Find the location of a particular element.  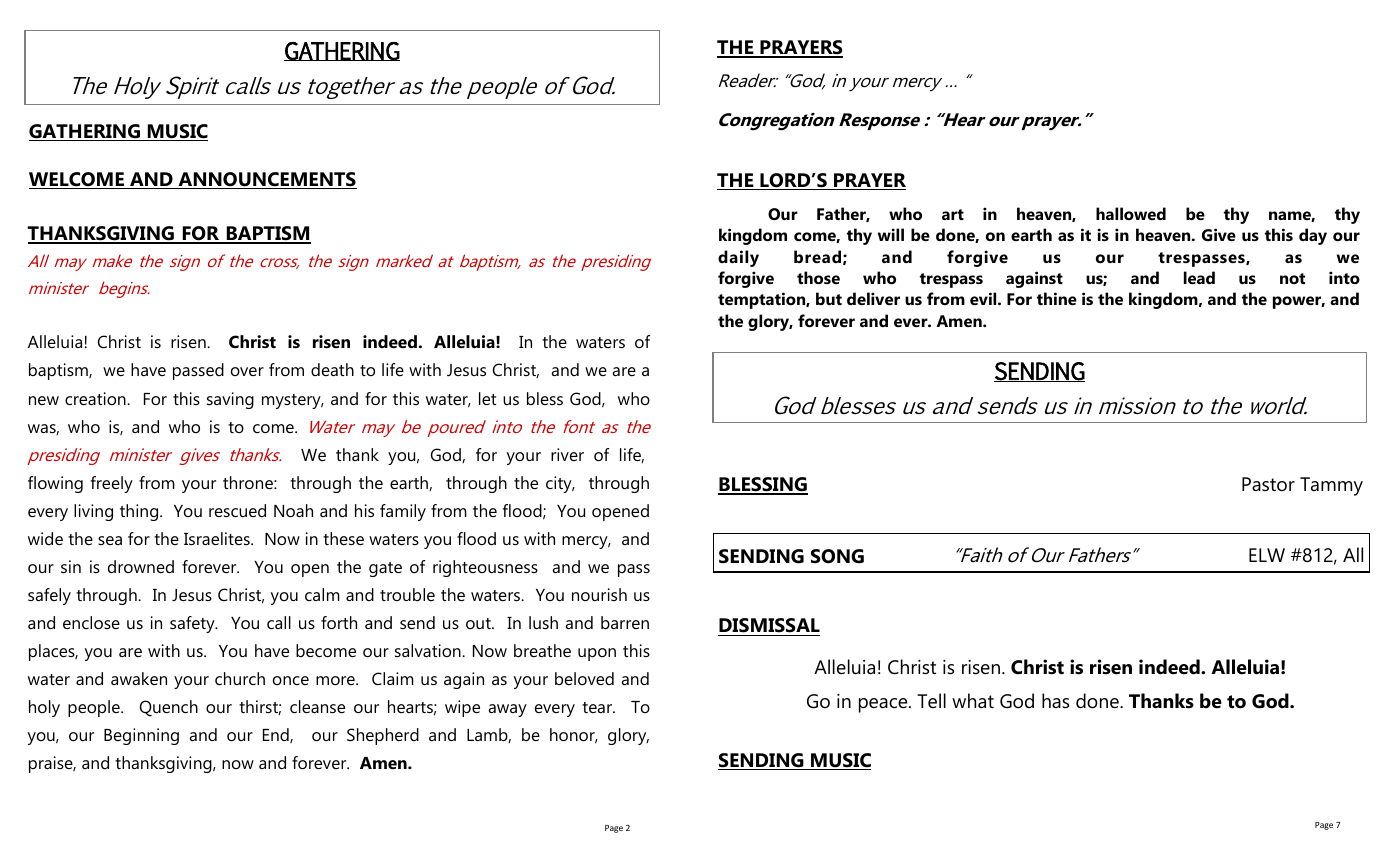

let is located at coordinates (487, 398).
